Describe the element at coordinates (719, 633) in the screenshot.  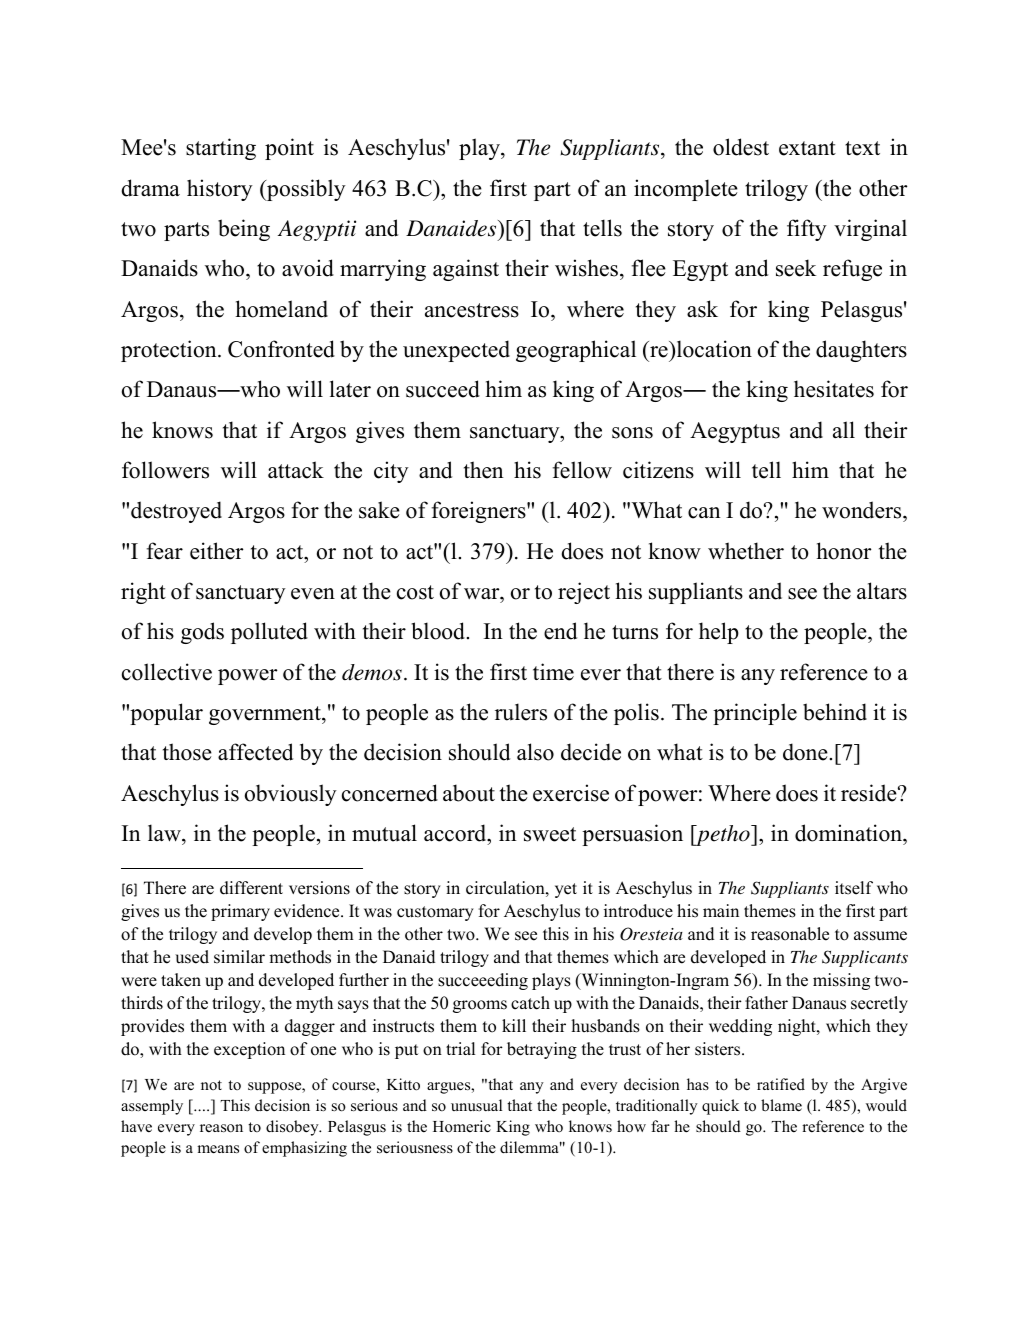
I see `help` at that location.
